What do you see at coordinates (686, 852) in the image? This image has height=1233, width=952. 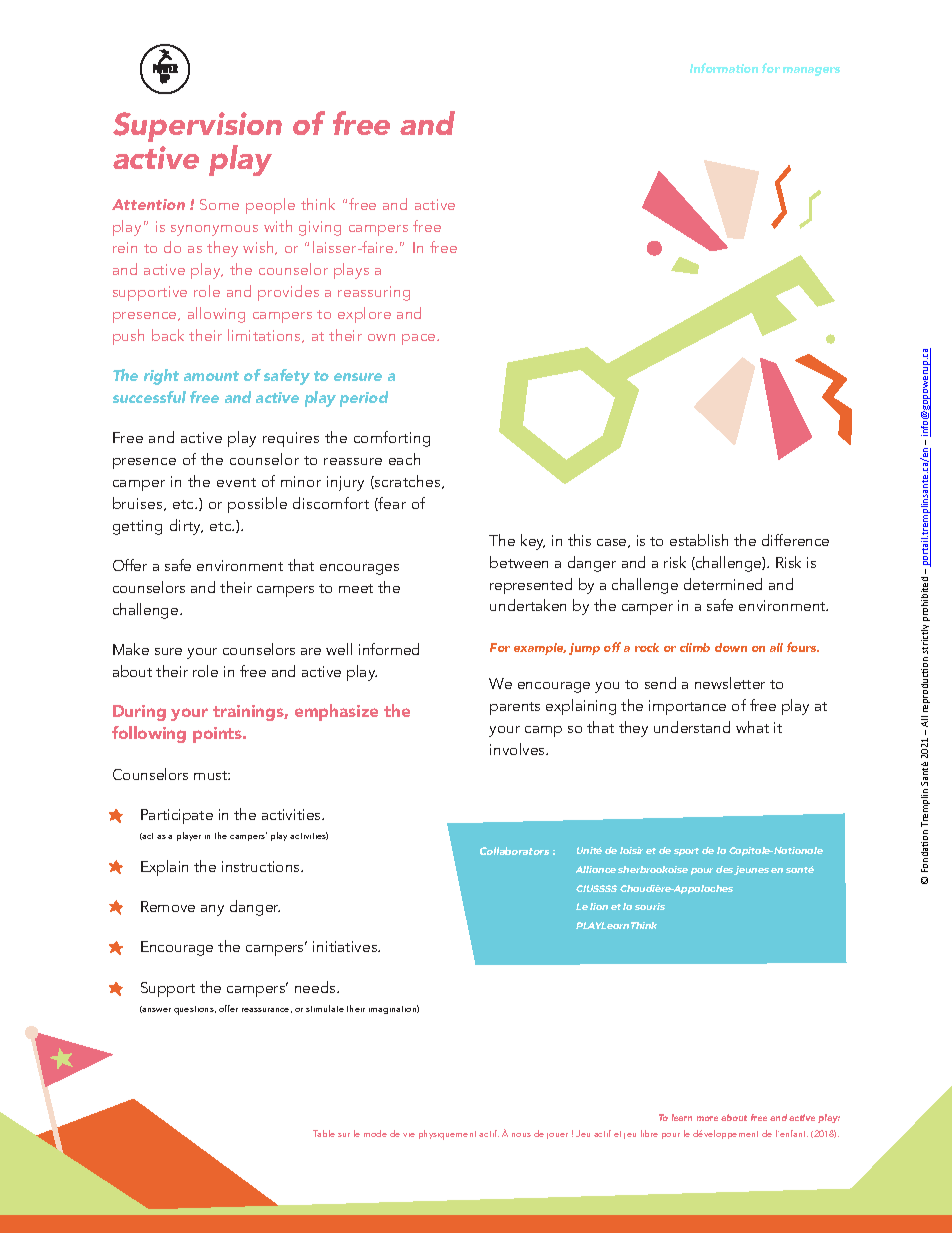 I see `sport` at bounding box center [686, 852].
